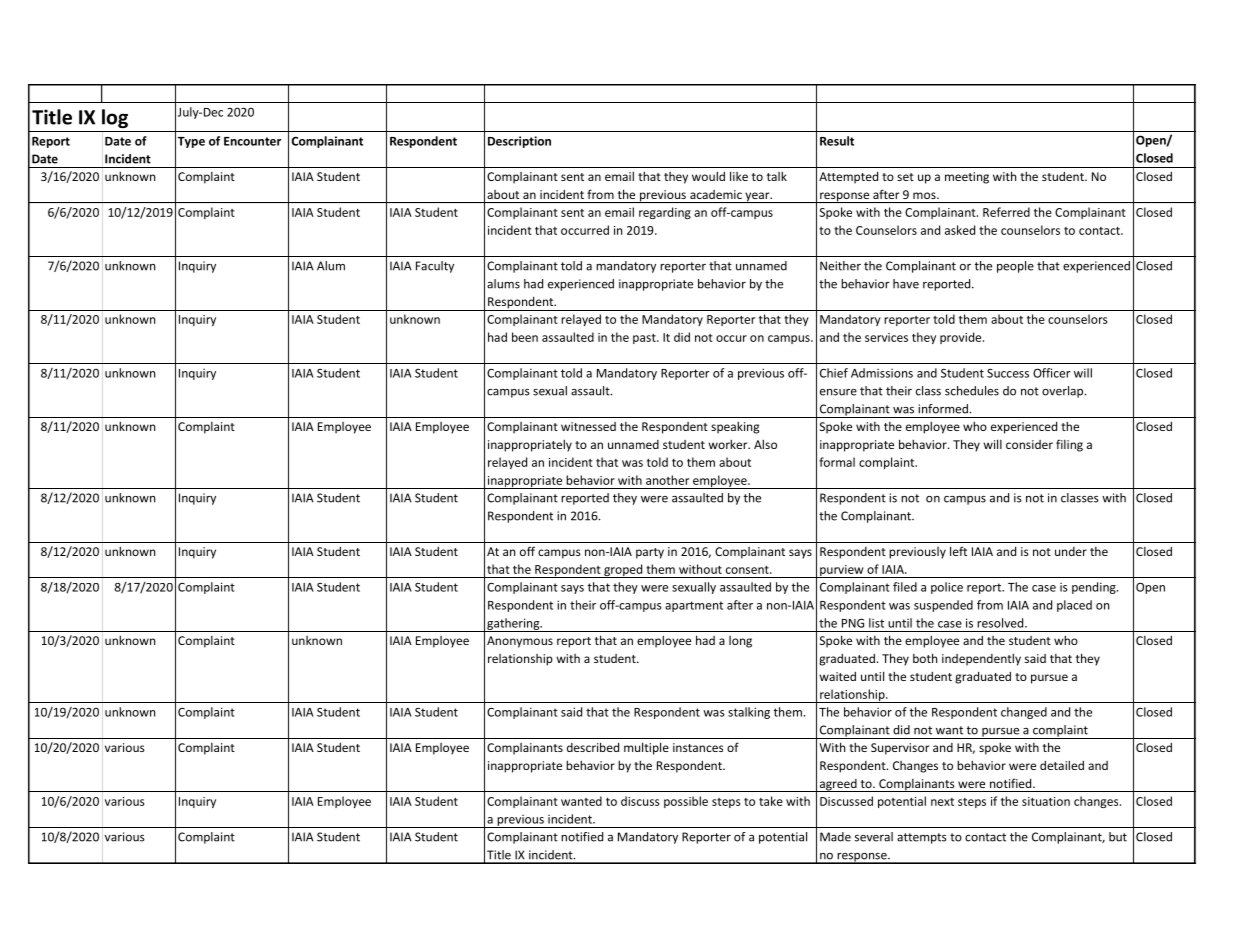 The width and height of the screenshot is (1233, 952). Describe the element at coordinates (740, 642) in the screenshot. I see `long` at that location.
